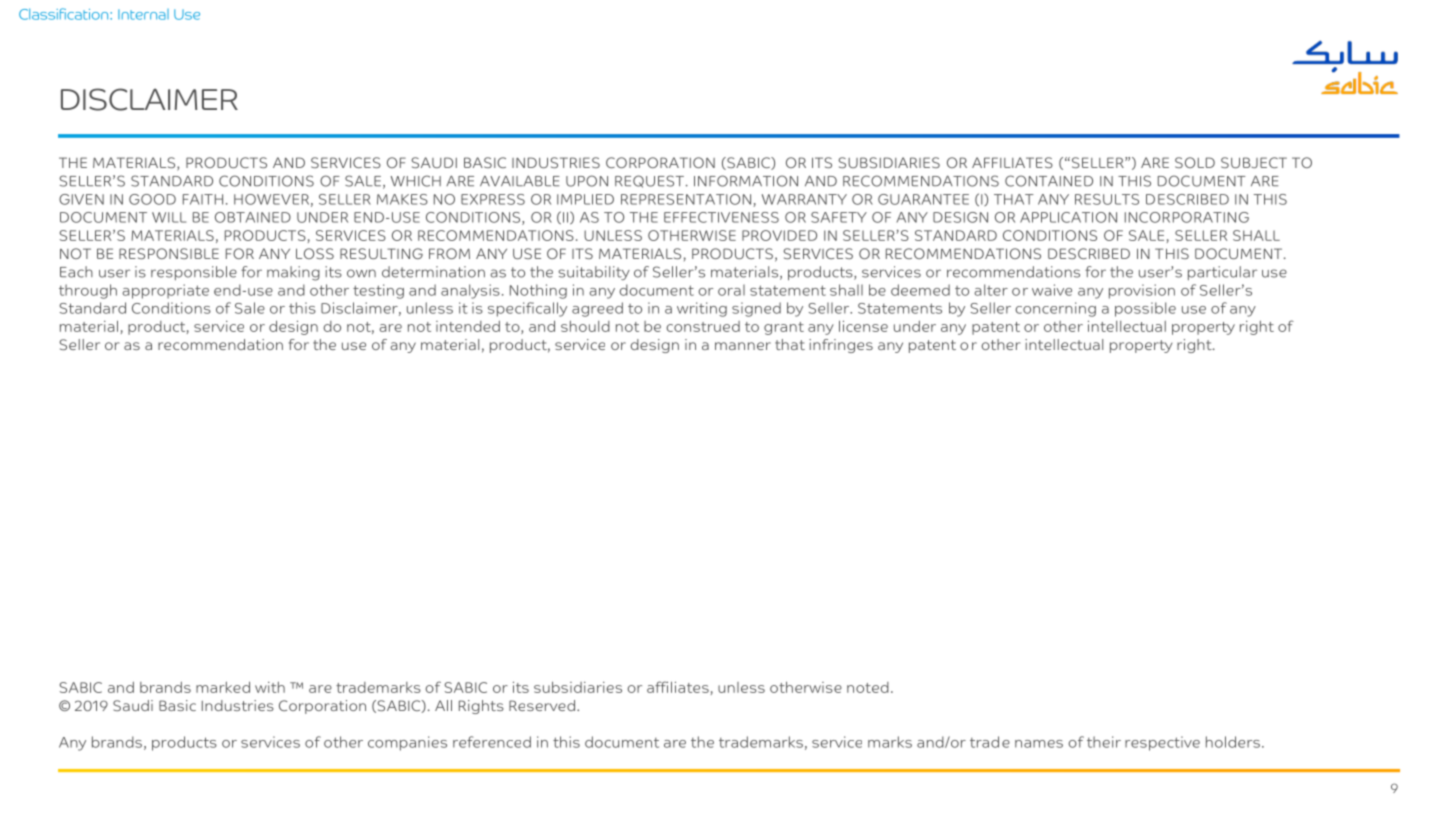  I want to click on their, so click(1104, 742).
